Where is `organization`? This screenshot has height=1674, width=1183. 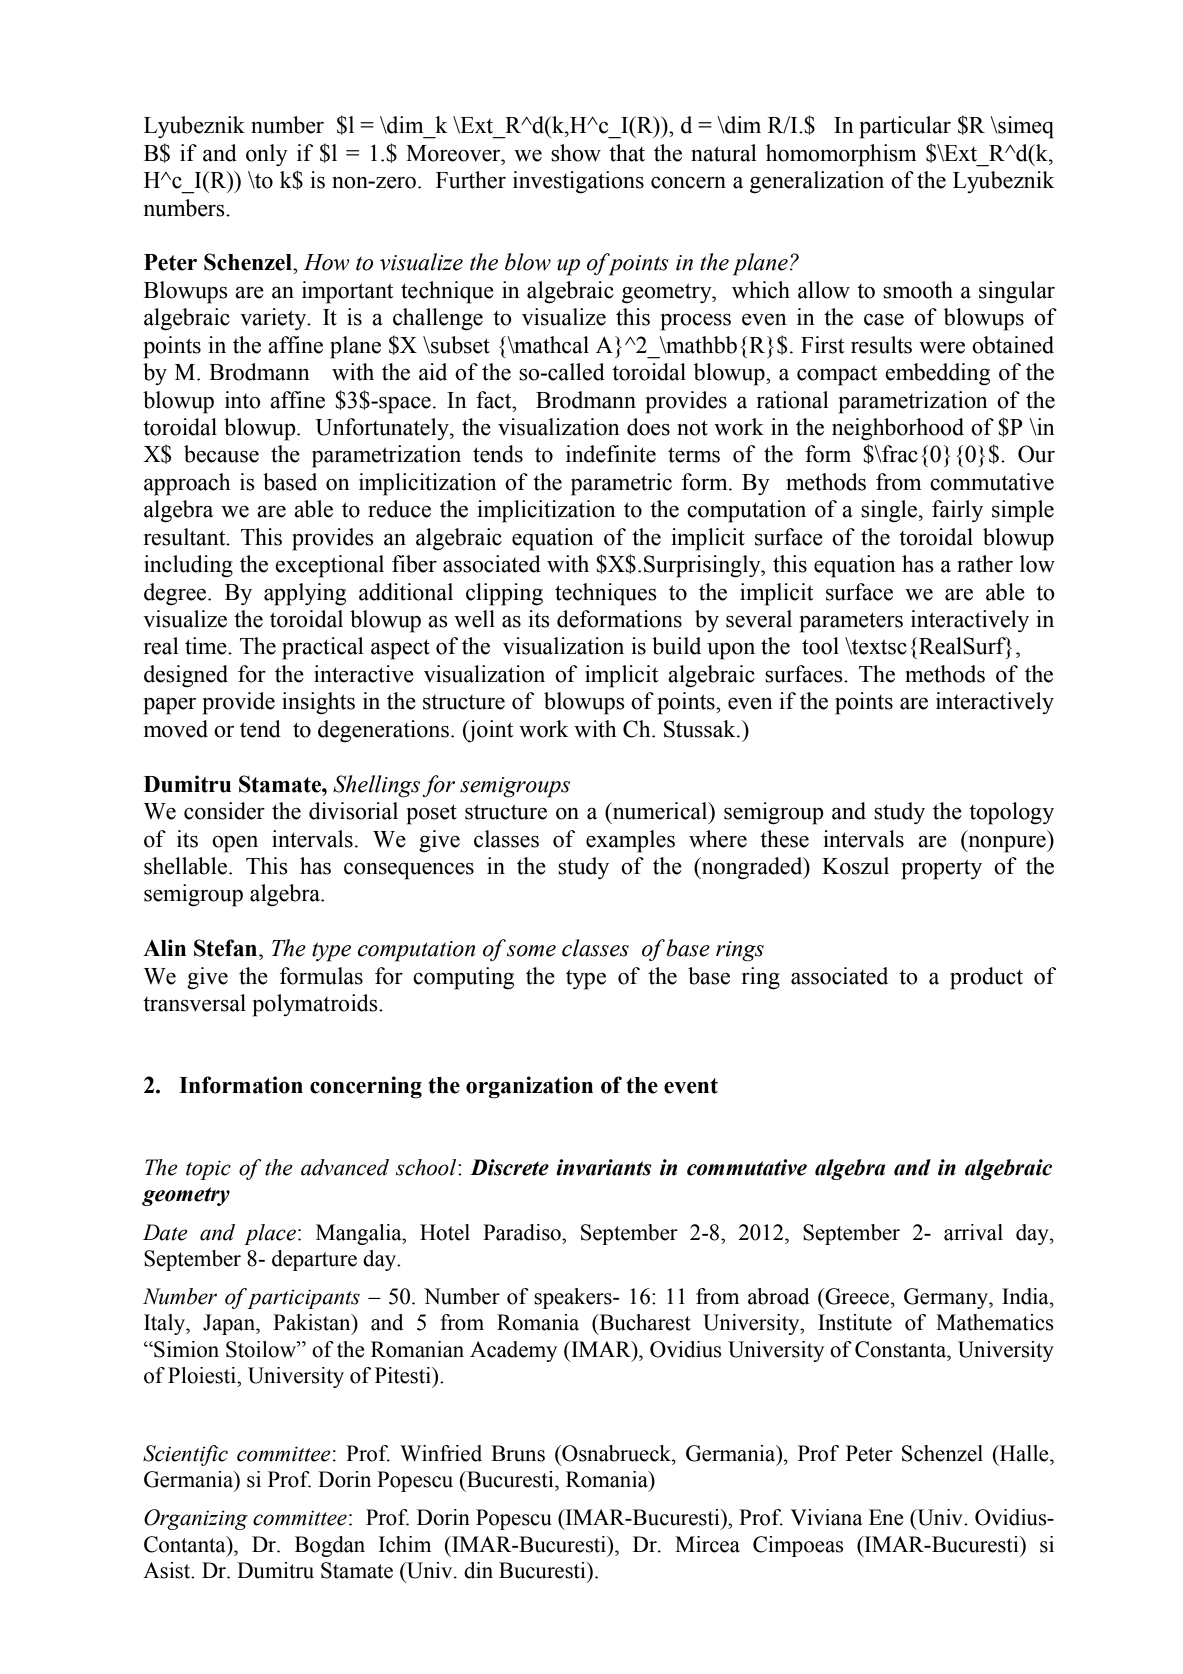
organization is located at coordinates (529, 1087).
